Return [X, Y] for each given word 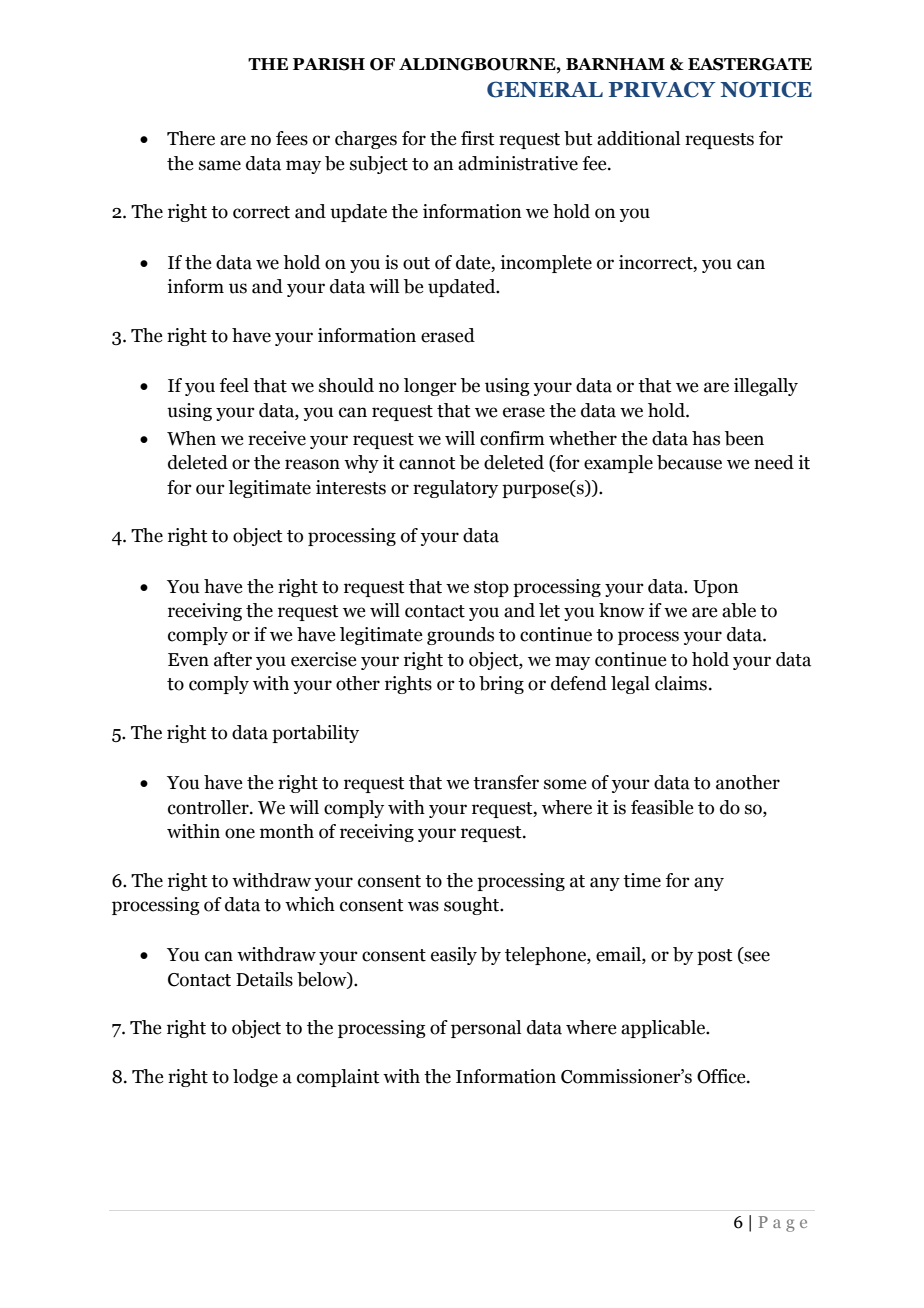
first [478, 138]
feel [234, 385]
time [642, 880]
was [423, 906]
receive [277, 438]
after [233, 659]
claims [681, 683]
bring [501, 685]
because [689, 462]
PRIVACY [662, 89]
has [706, 438]
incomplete [546, 264]
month [287, 831]
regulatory [455, 489]
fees [292, 138]
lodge [255, 1078]
